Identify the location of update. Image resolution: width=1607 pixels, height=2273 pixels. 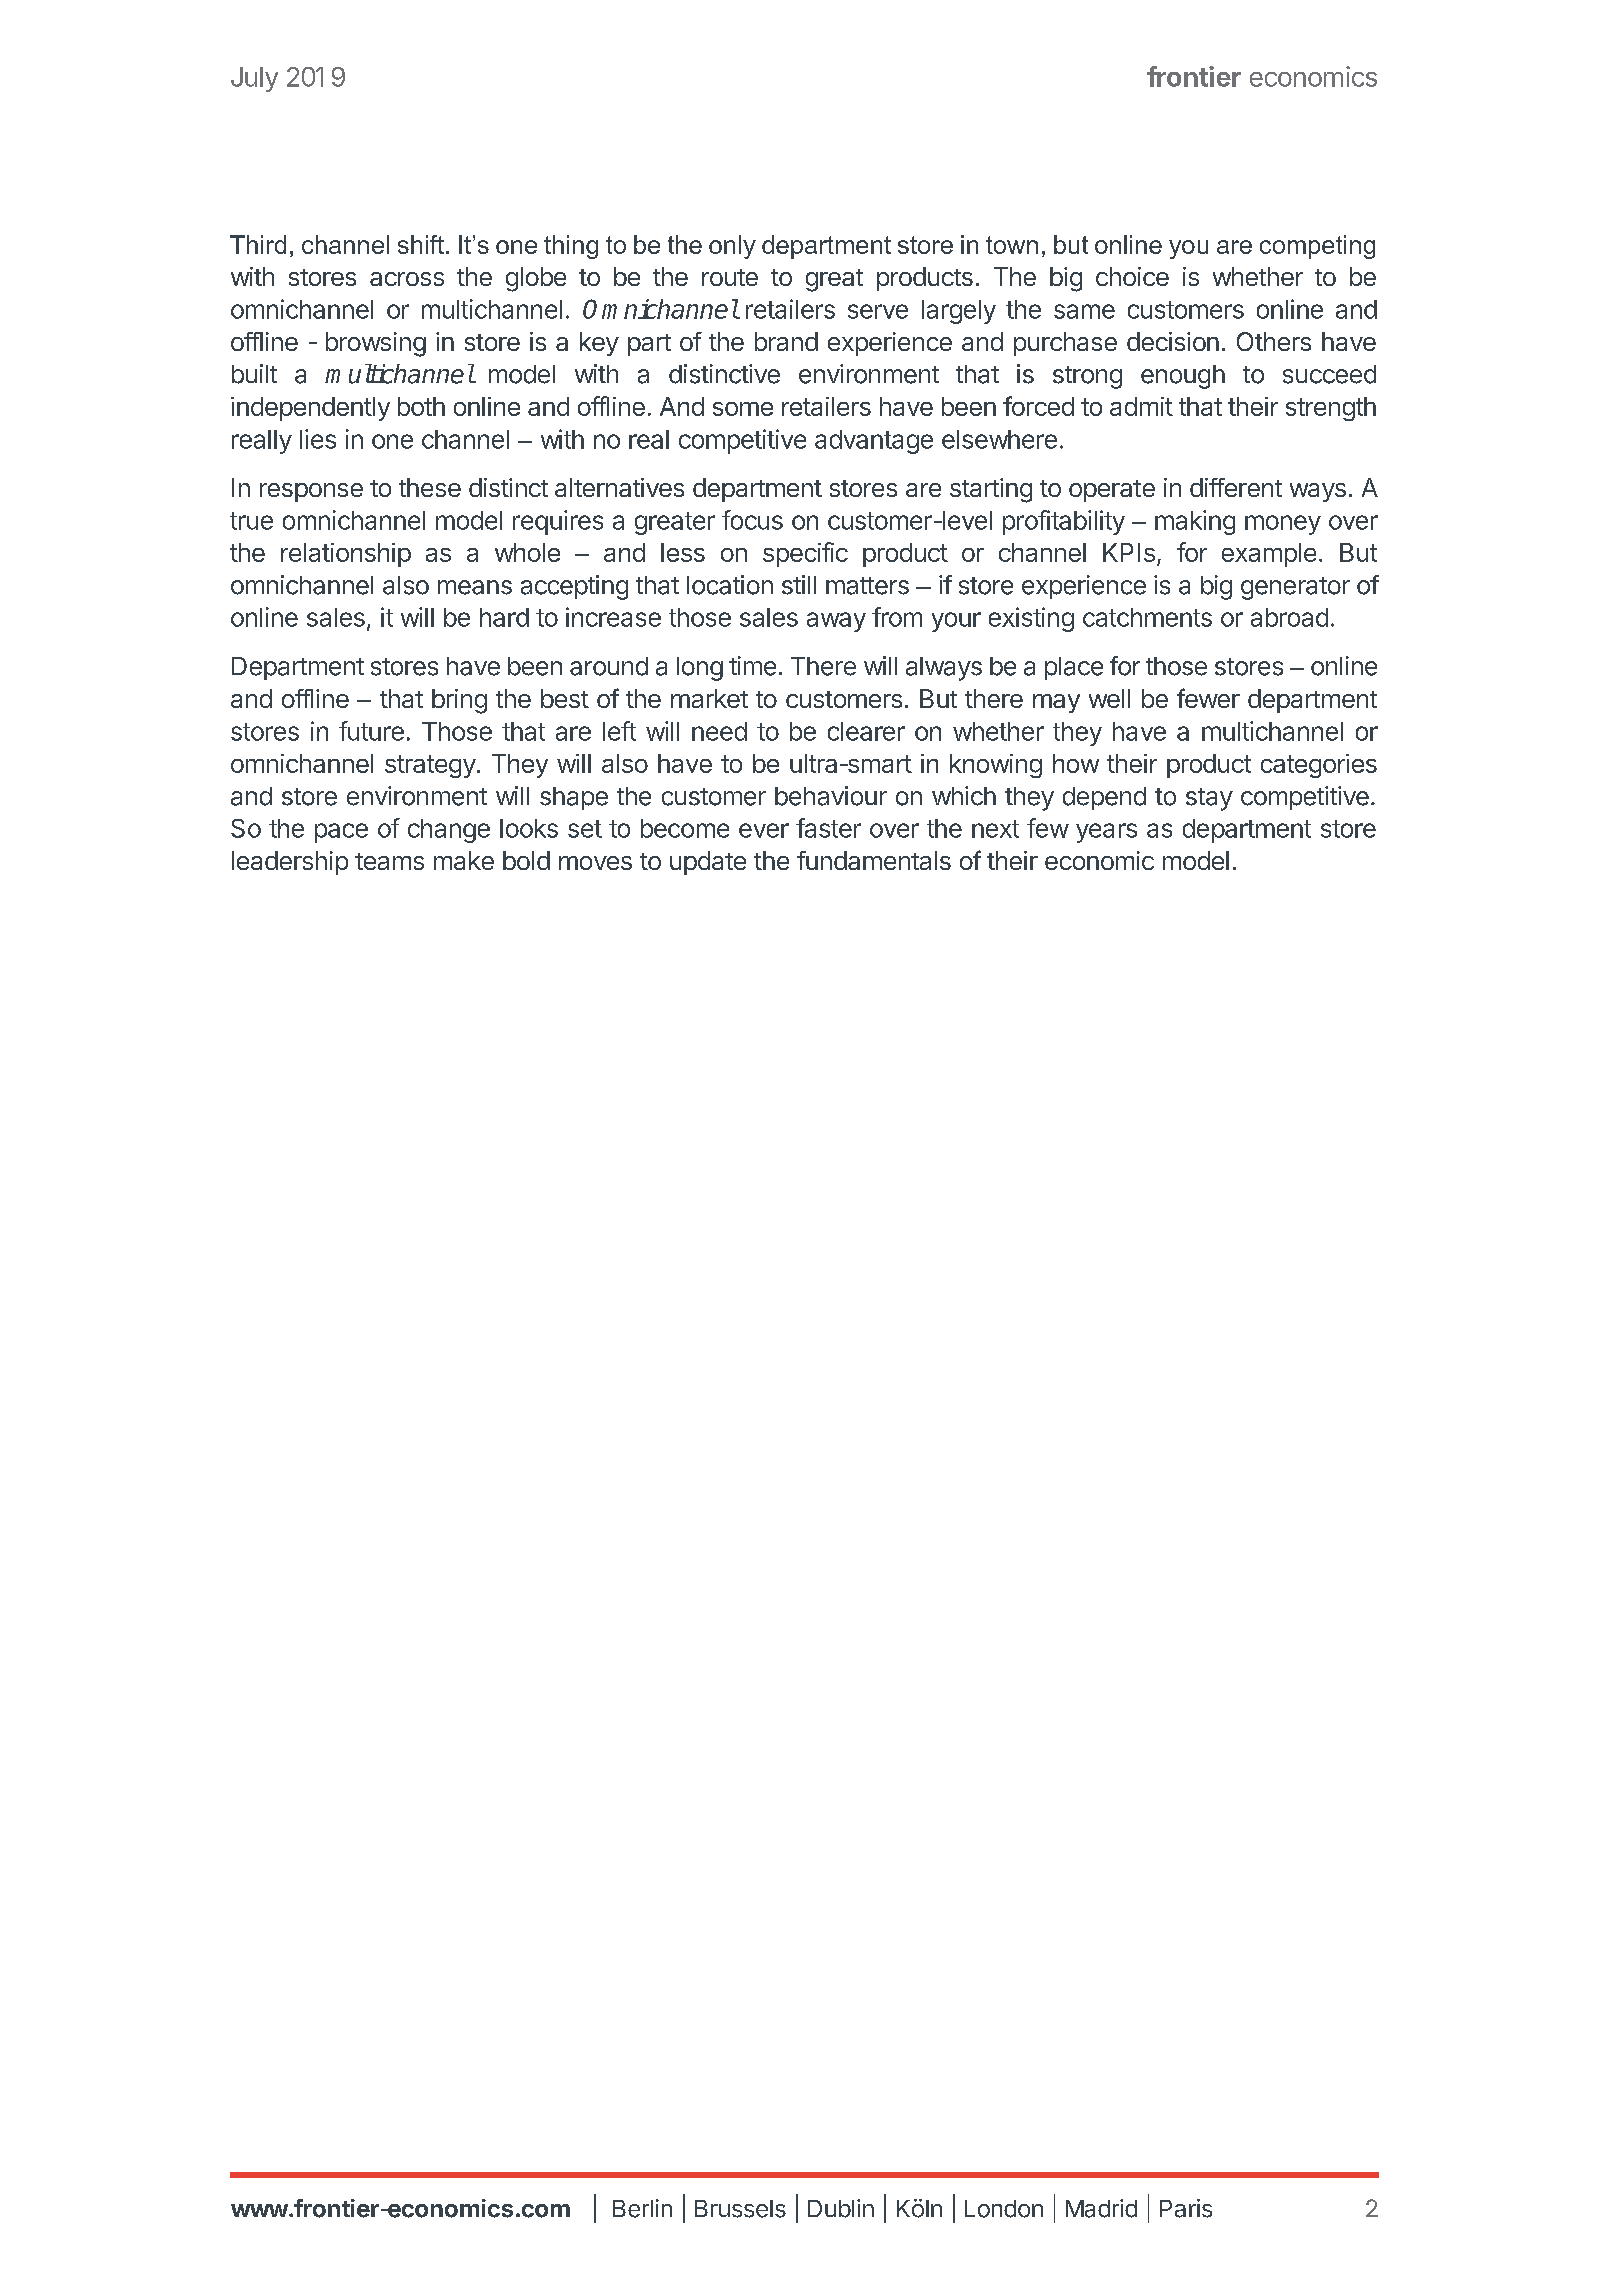
(708, 863).
